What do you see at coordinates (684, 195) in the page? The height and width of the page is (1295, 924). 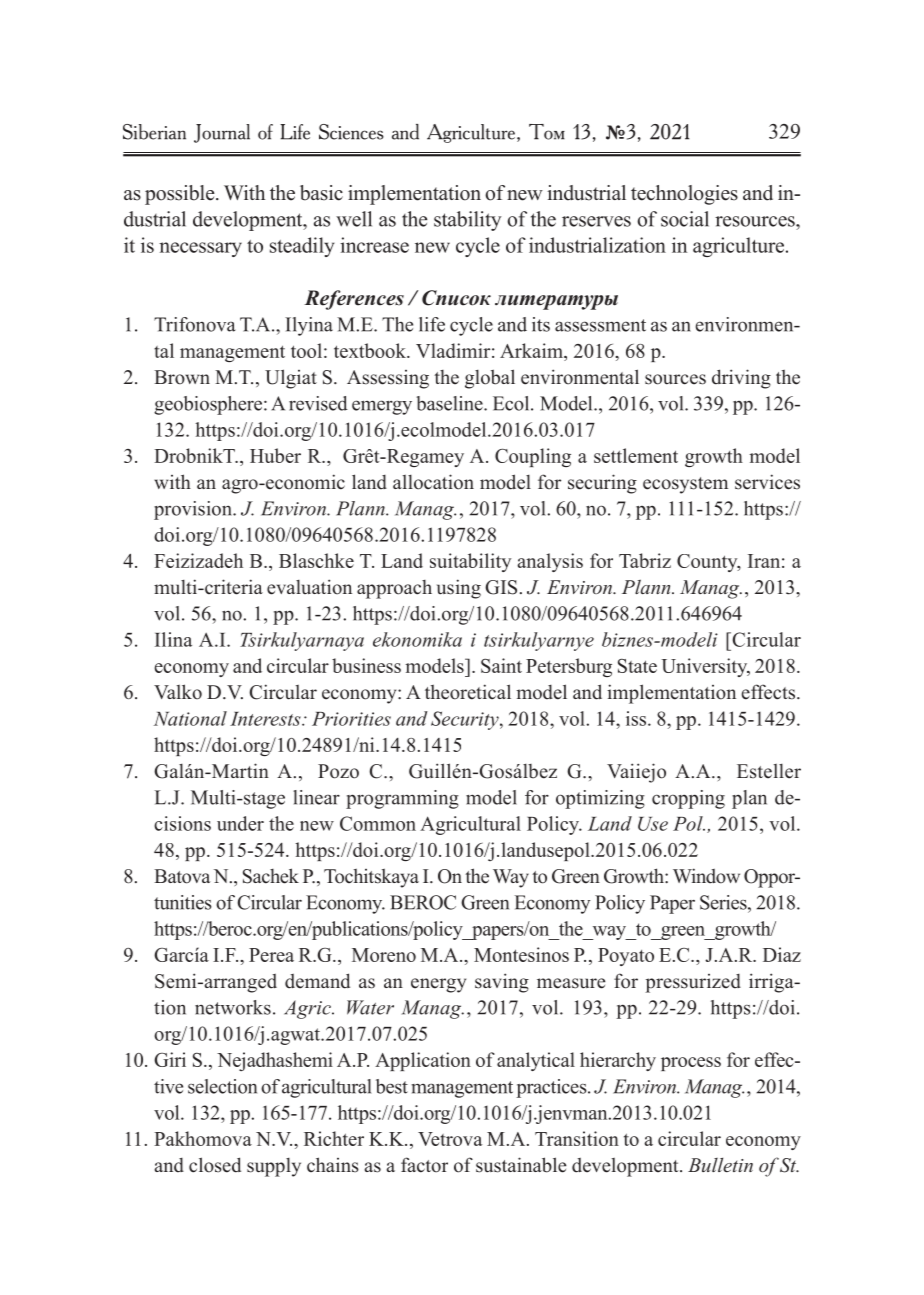 I see `technologies` at bounding box center [684, 195].
